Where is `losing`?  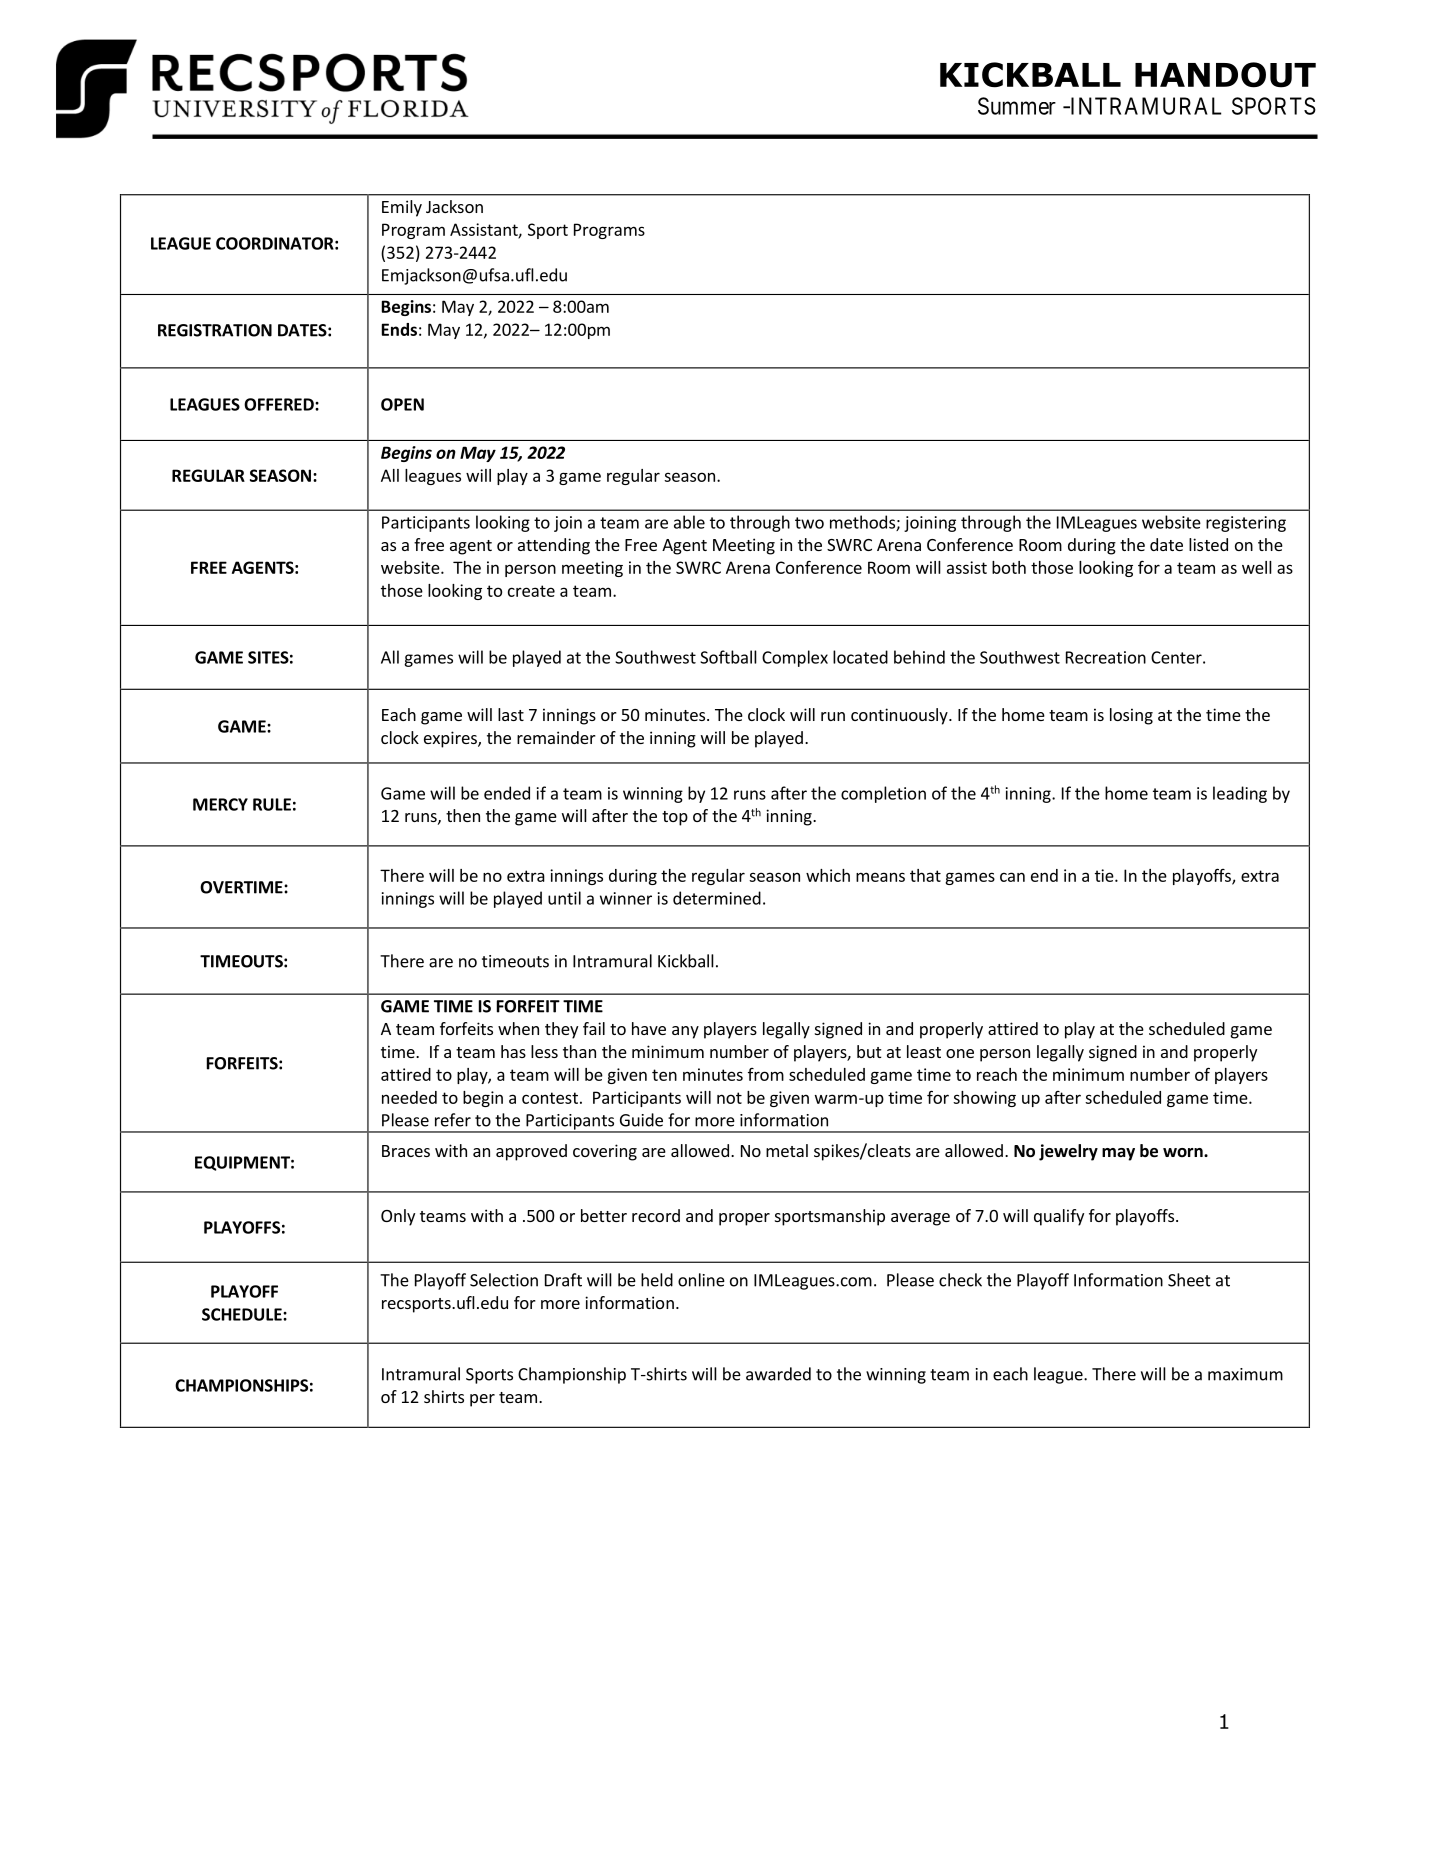
losing is located at coordinates (1131, 716).
